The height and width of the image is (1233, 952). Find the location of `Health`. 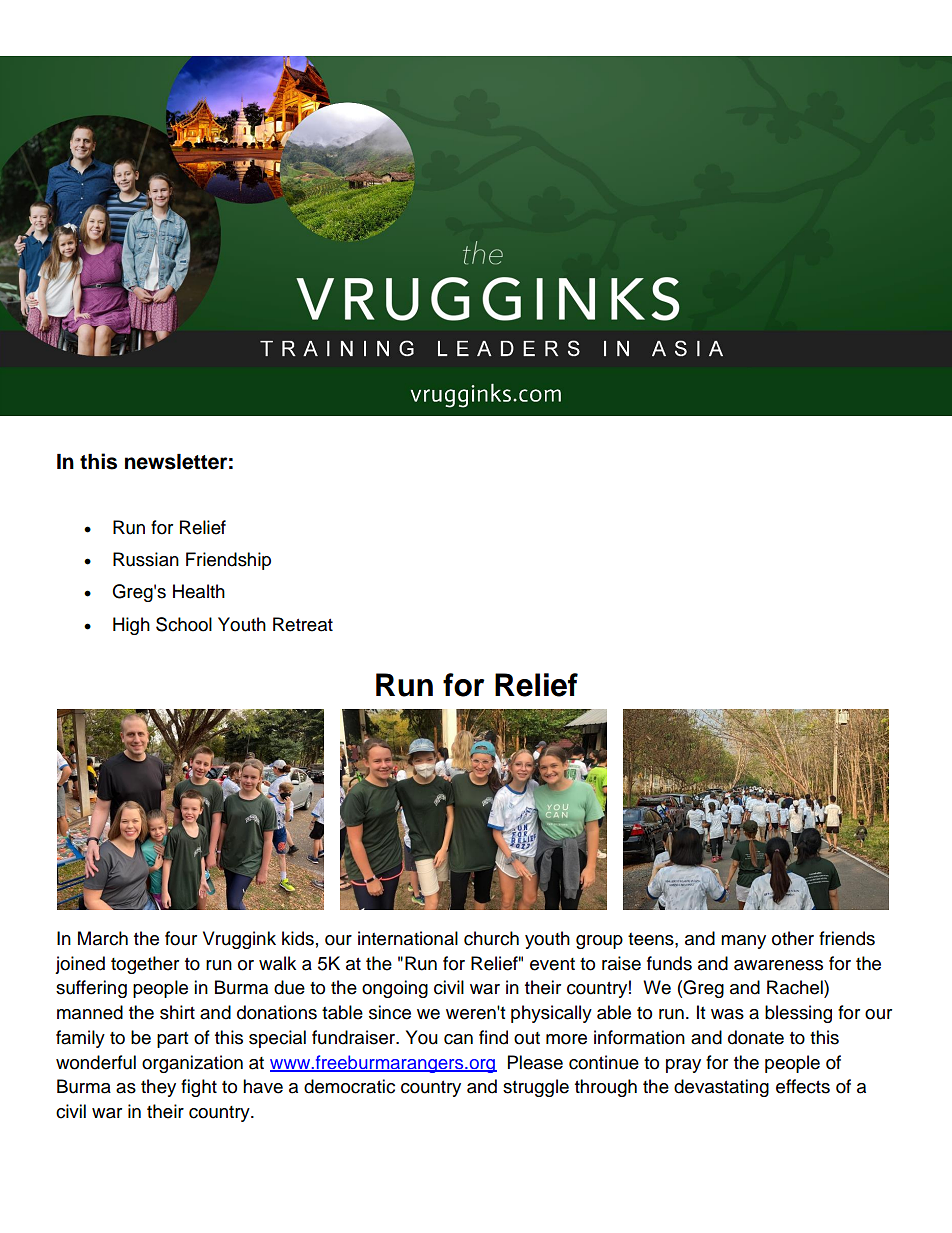

Health is located at coordinates (199, 591).
